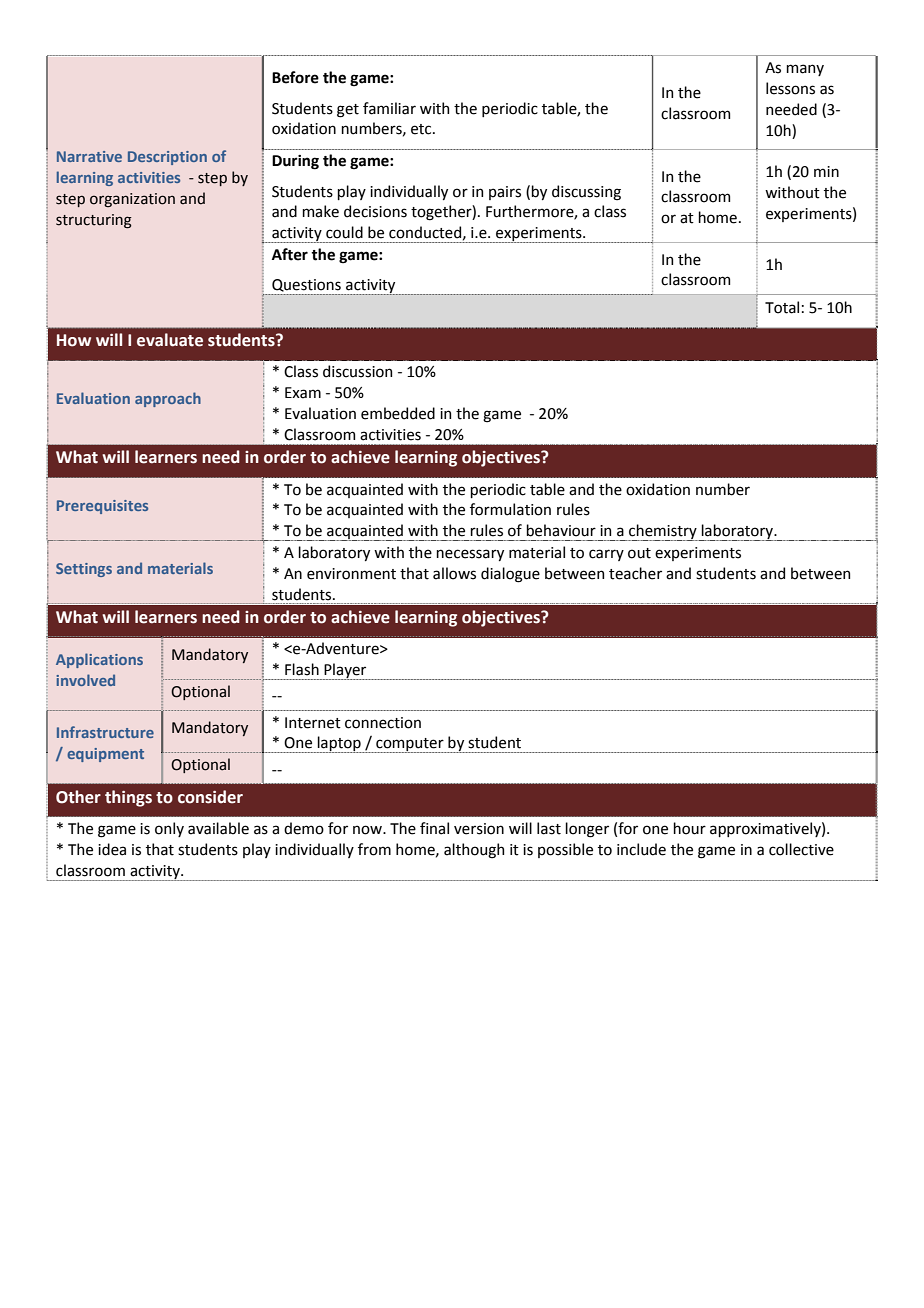 The width and height of the screenshot is (924, 1308). What do you see at coordinates (470, 555) in the screenshot?
I see `necessary` at bounding box center [470, 555].
